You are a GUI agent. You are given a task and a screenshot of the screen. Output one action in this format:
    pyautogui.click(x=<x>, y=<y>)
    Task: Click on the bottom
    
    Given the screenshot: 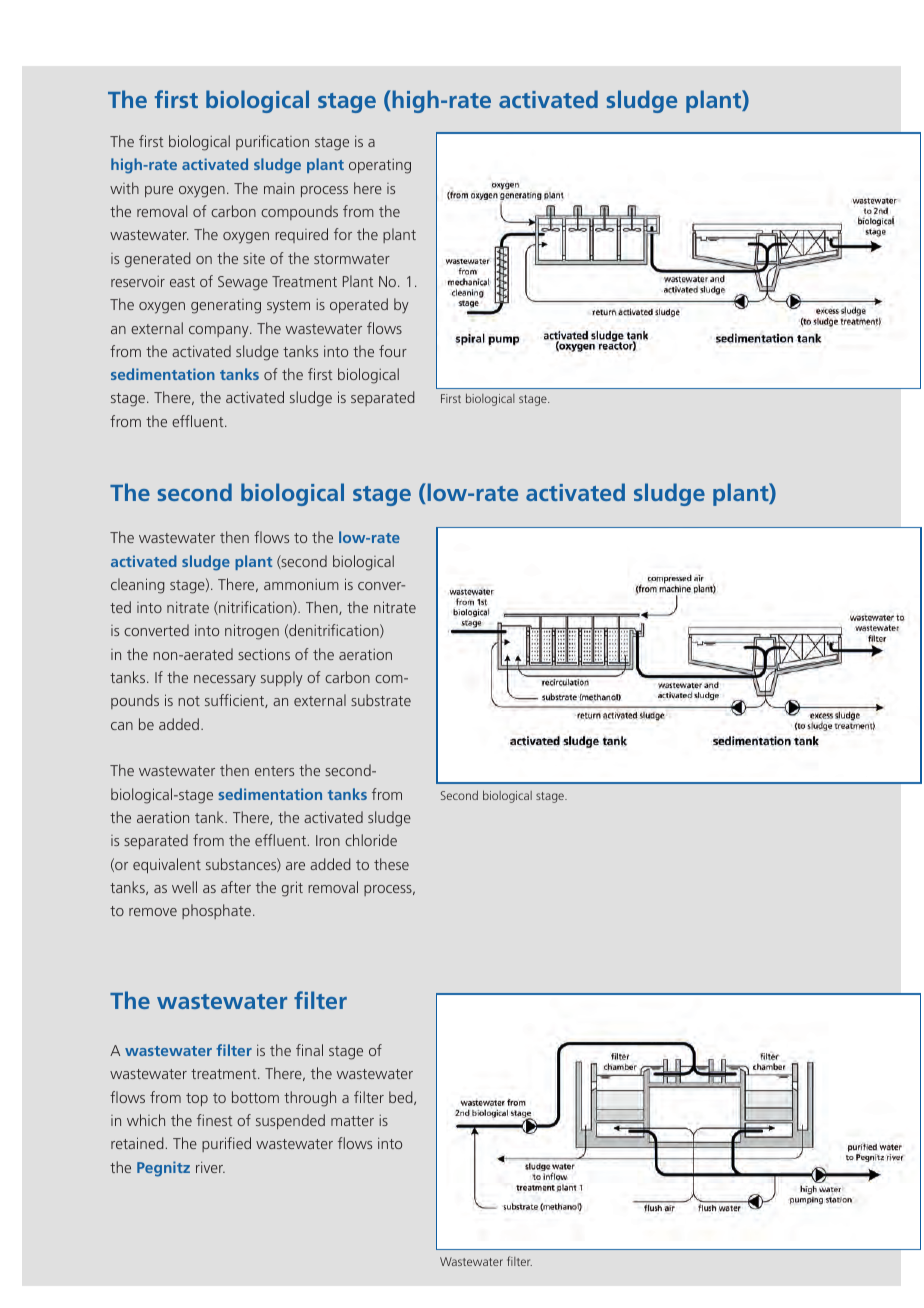 What is the action you would take?
    pyautogui.click(x=255, y=1097)
